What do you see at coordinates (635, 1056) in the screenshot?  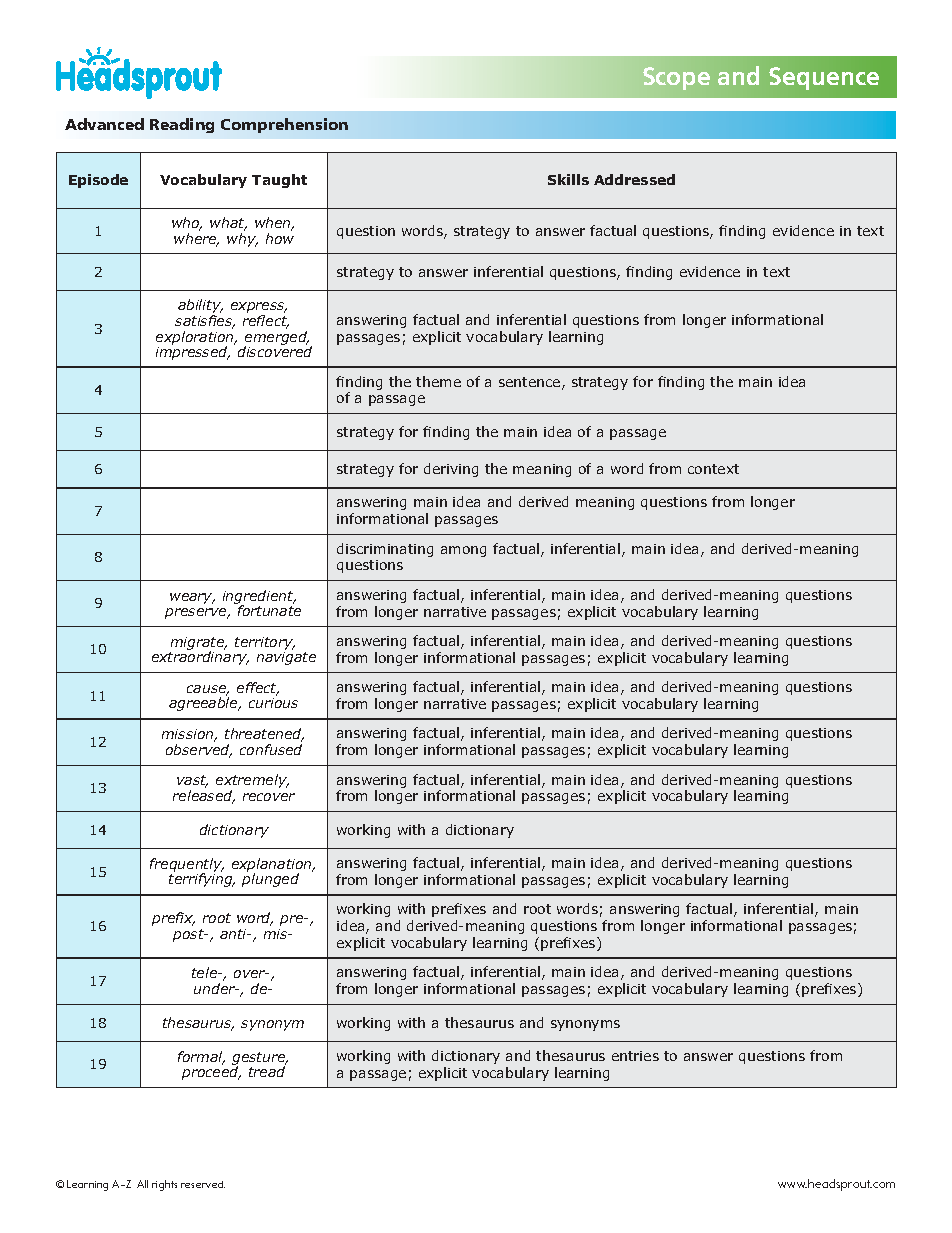 I see `entries` at bounding box center [635, 1056].
